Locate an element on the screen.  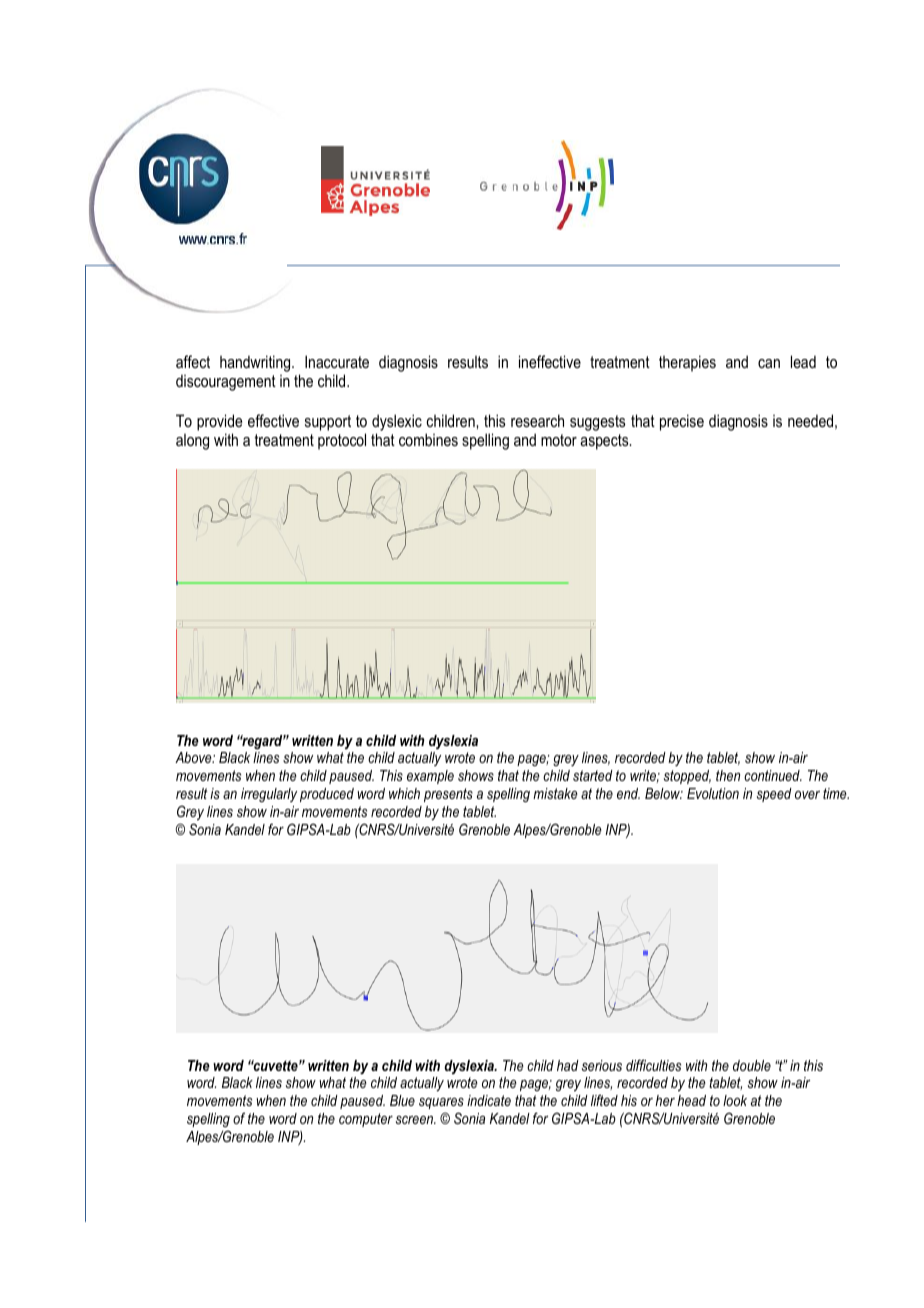
indicate is located at coordinates (489, 1100).
